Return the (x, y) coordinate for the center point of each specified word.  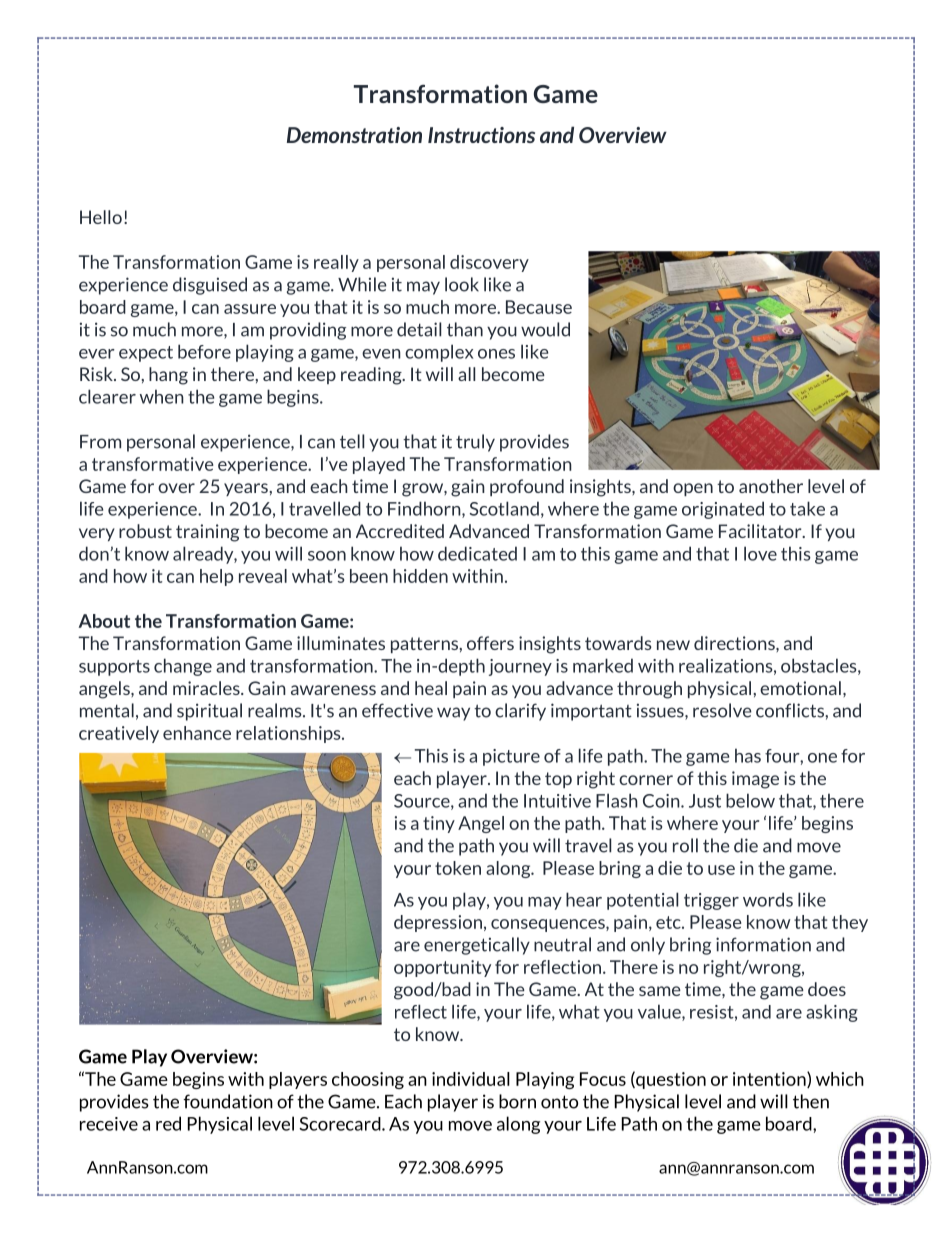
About (104, 621)
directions (735, 643)
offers (490, 643)
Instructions (481, 135)
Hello (101, 217)
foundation (228, 1101)
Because (539, 307)
